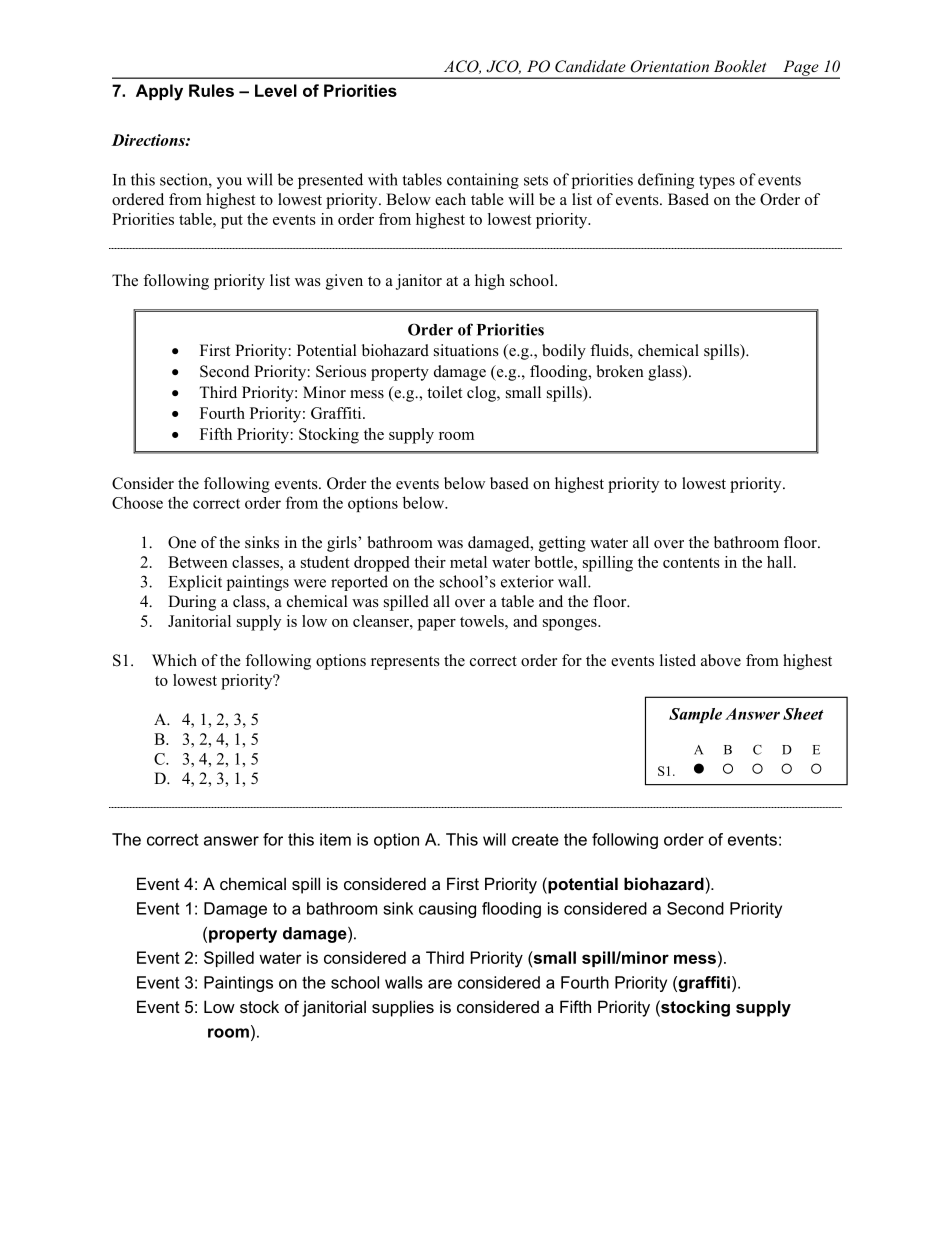 The image size is (952, 1233). Describe the element at coordinates (450, 199) in the image. I see `each` at that location.
